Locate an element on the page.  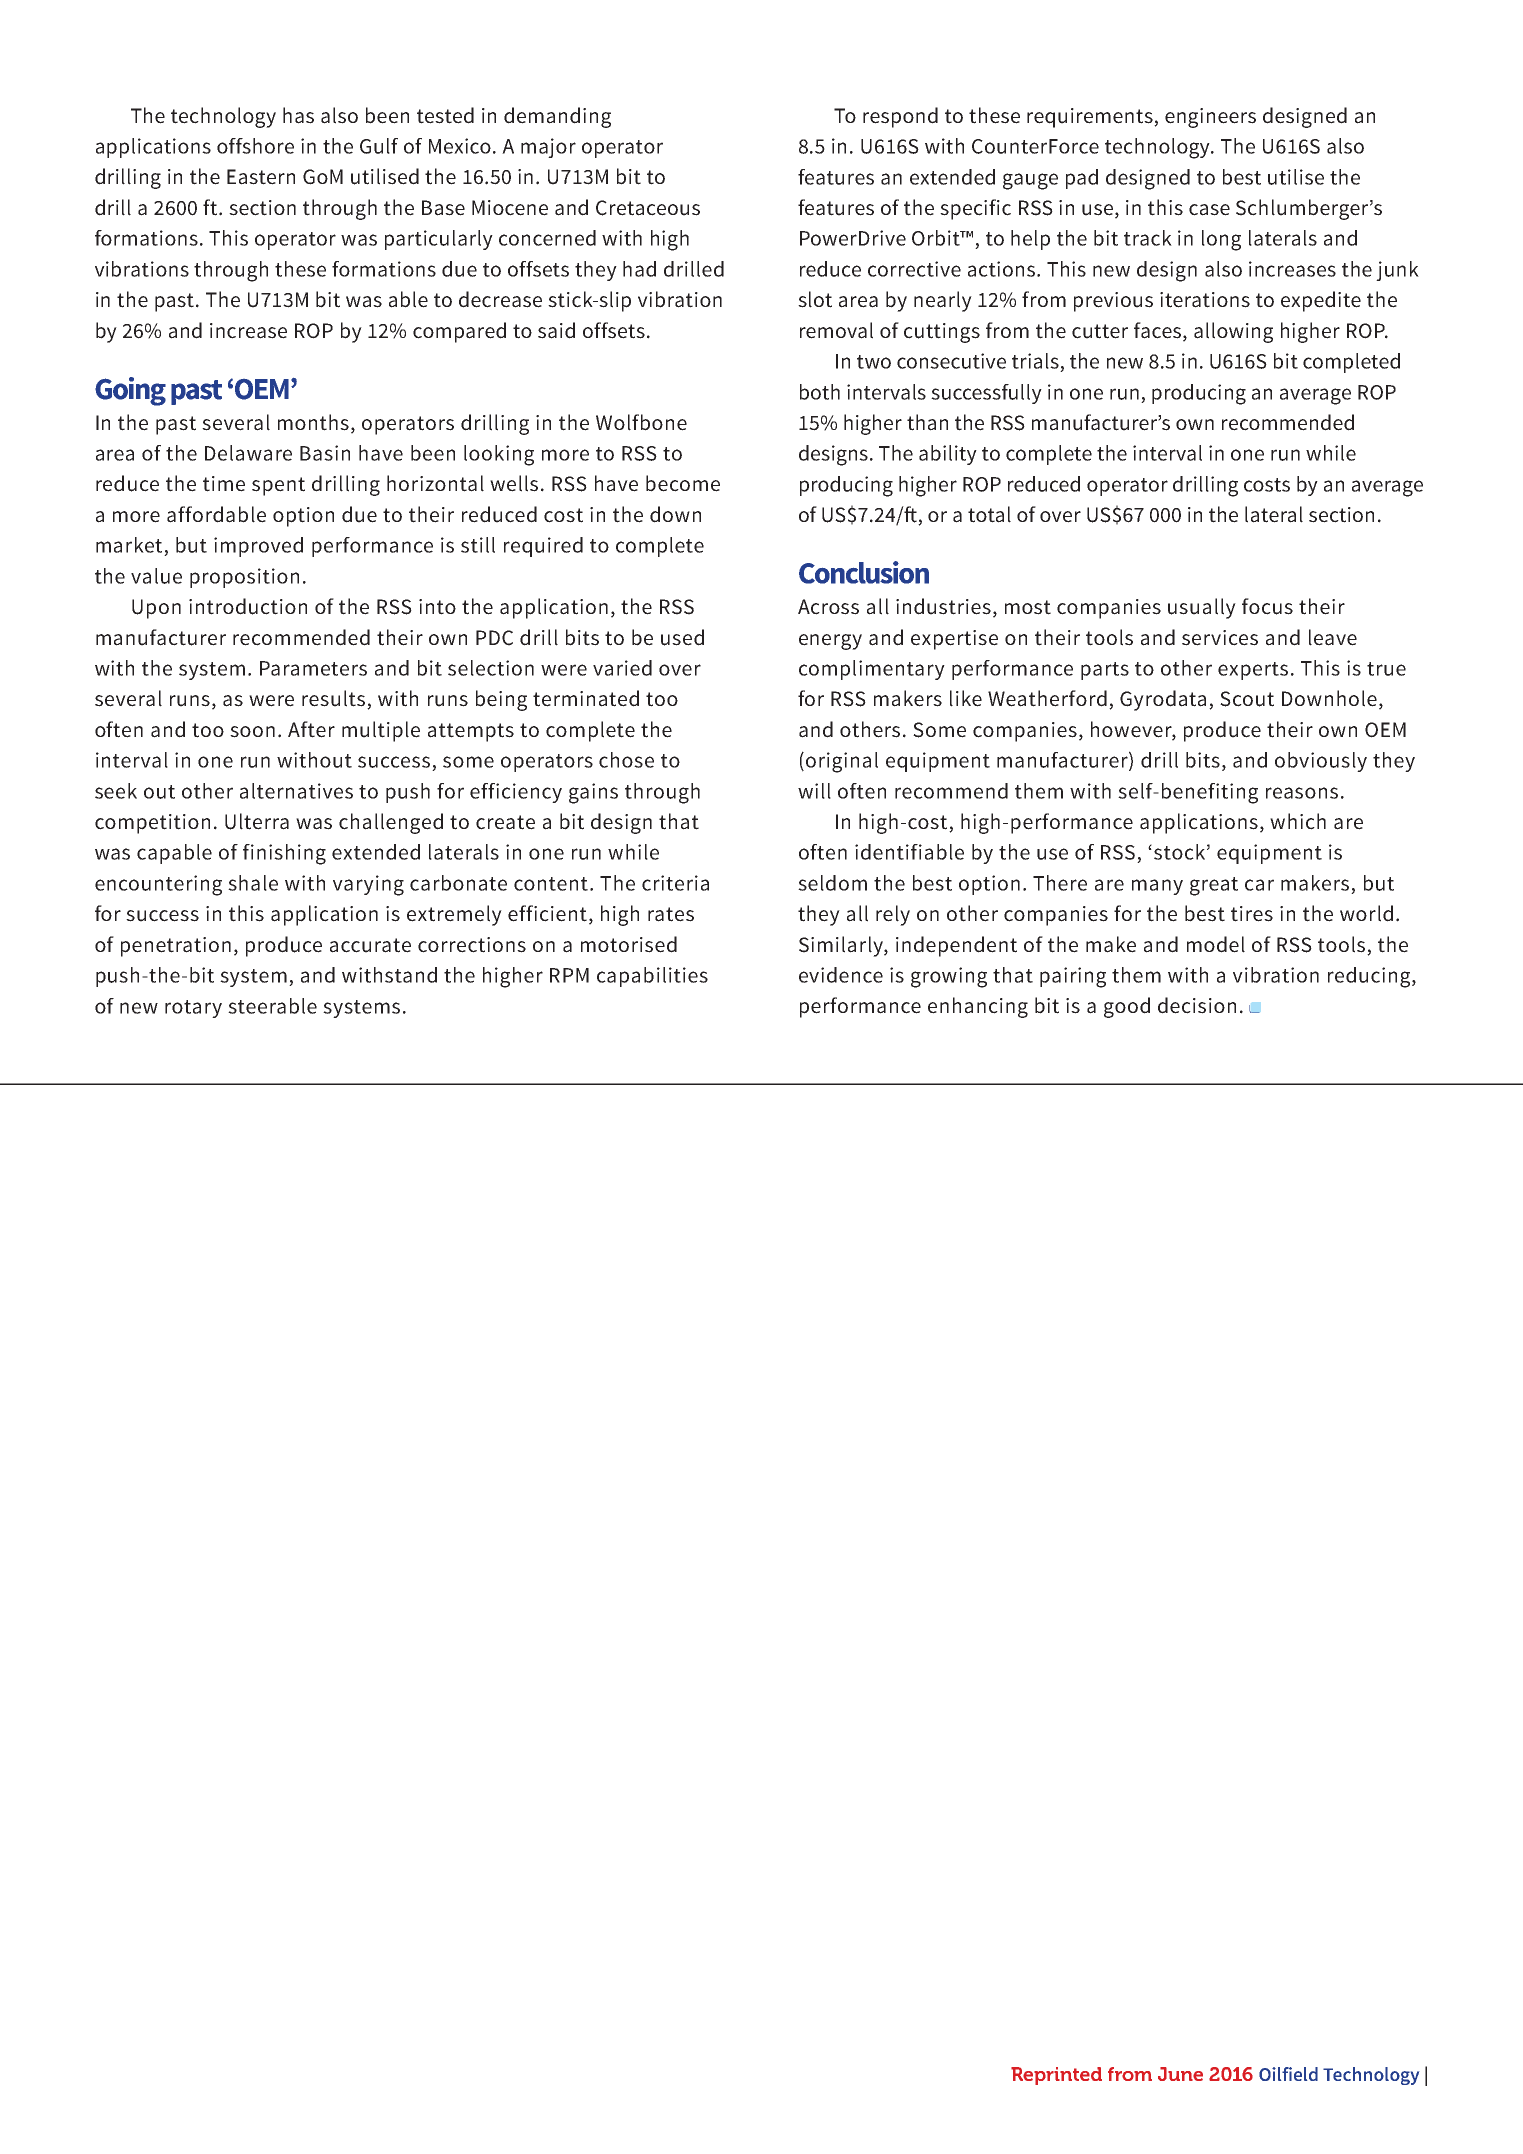
rotary is located at coordinates (193, 1009).
